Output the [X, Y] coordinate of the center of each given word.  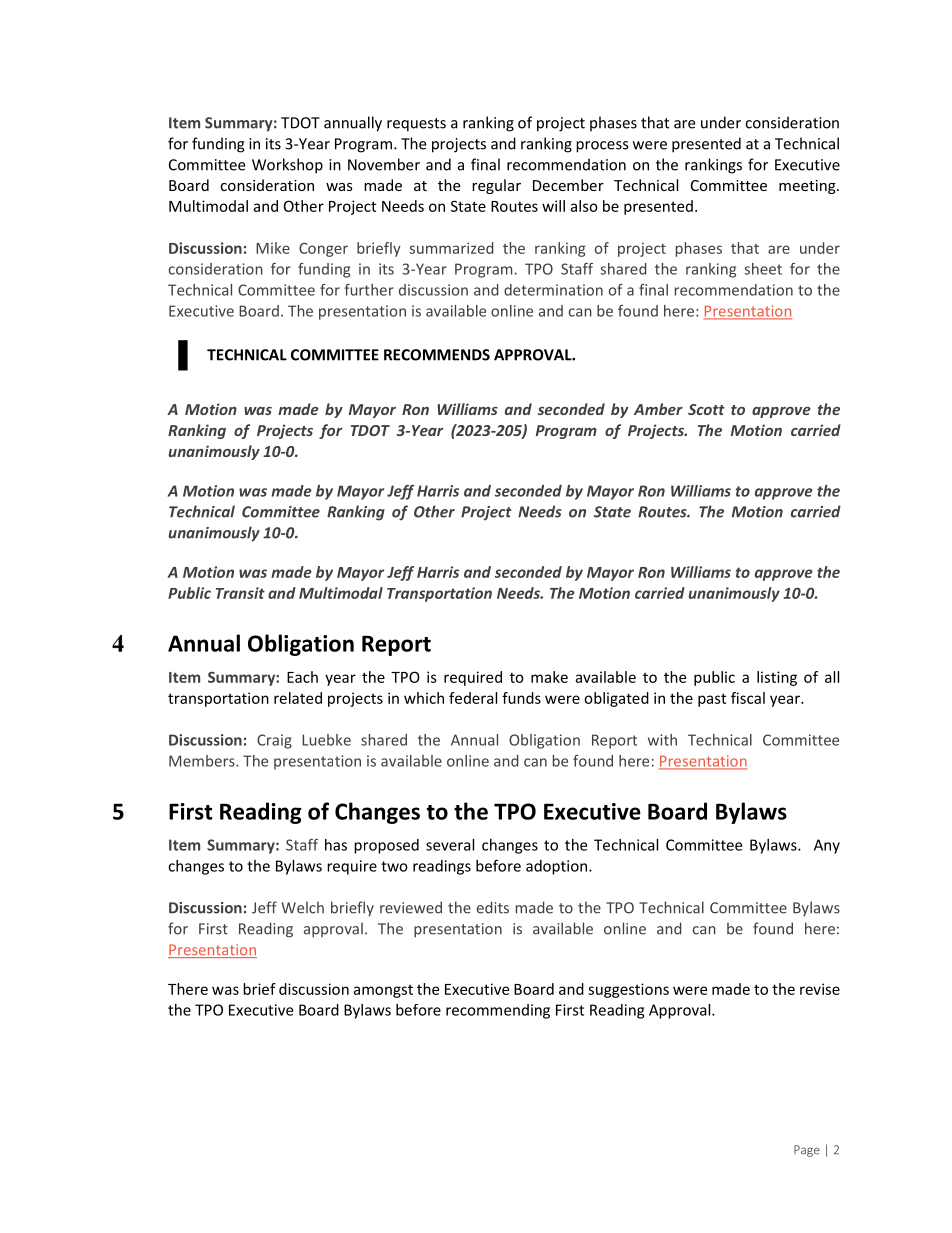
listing [777, 678]
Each [302, 677]
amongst [383, 991]
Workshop [287, 166]
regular [496, 186]
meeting [808, 187]
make [549, 677]
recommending [498, 1011]
